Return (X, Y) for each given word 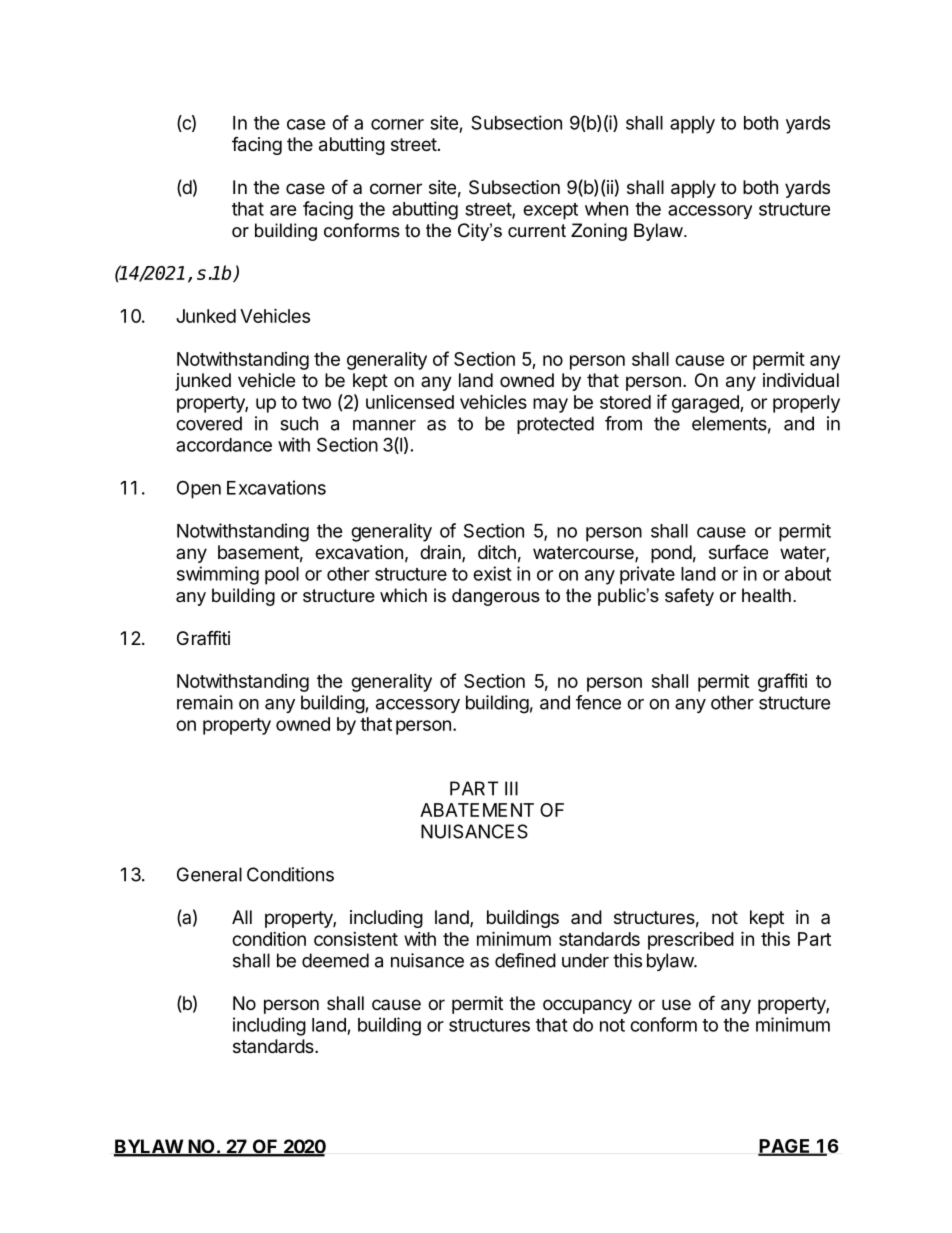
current (537, 231)
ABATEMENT (477, 810)
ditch (497, 552)
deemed (335, 960)
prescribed (691, 941)
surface (738, 551)
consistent (356, 939)
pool (282, 576)
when (606, 209)
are (283, 210)
